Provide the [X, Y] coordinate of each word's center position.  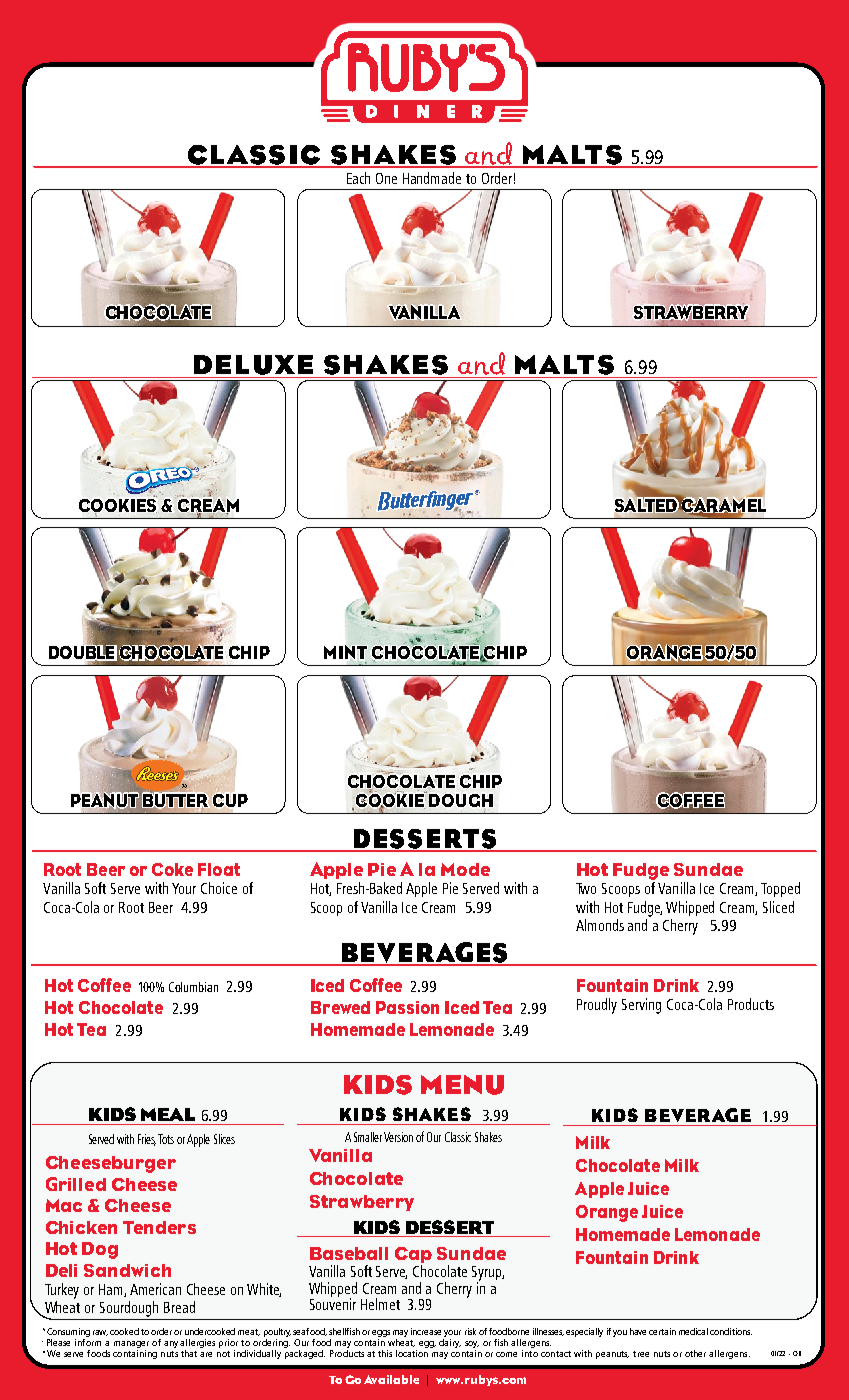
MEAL [168, 1114]
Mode [465, 869]
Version [398, 1137]
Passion [407, 1007]
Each [358, 178]
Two [586, 888]
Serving [641, 1006]
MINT [345, 653]
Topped [780, 889]
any [171, 1344]
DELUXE [254, 366]
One [386, 178]
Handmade [432, 178]
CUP [230, 800]
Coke [172, 869]
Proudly [597, 1006]
